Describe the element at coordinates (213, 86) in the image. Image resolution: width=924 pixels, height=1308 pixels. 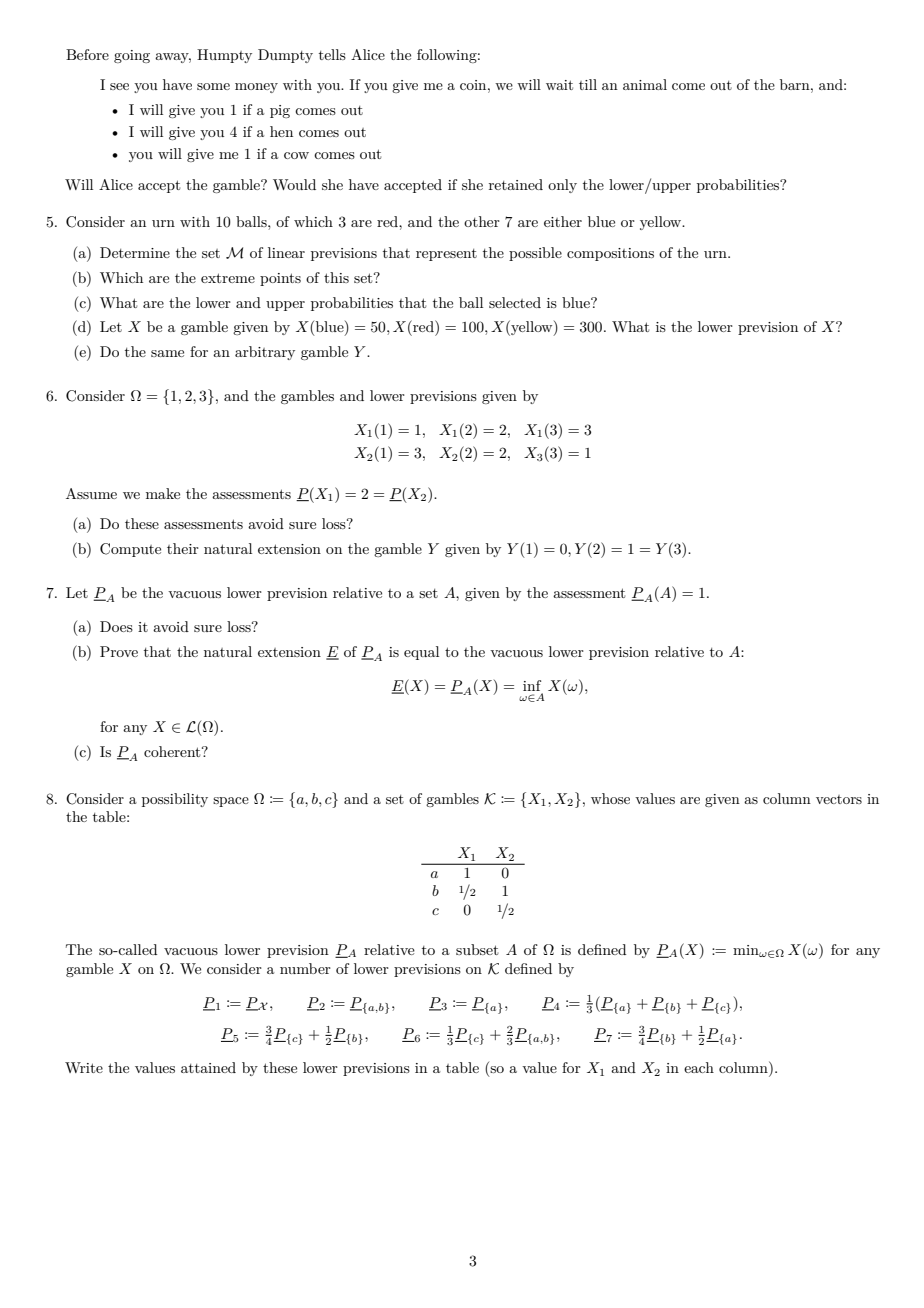
I see `some` at that location.
